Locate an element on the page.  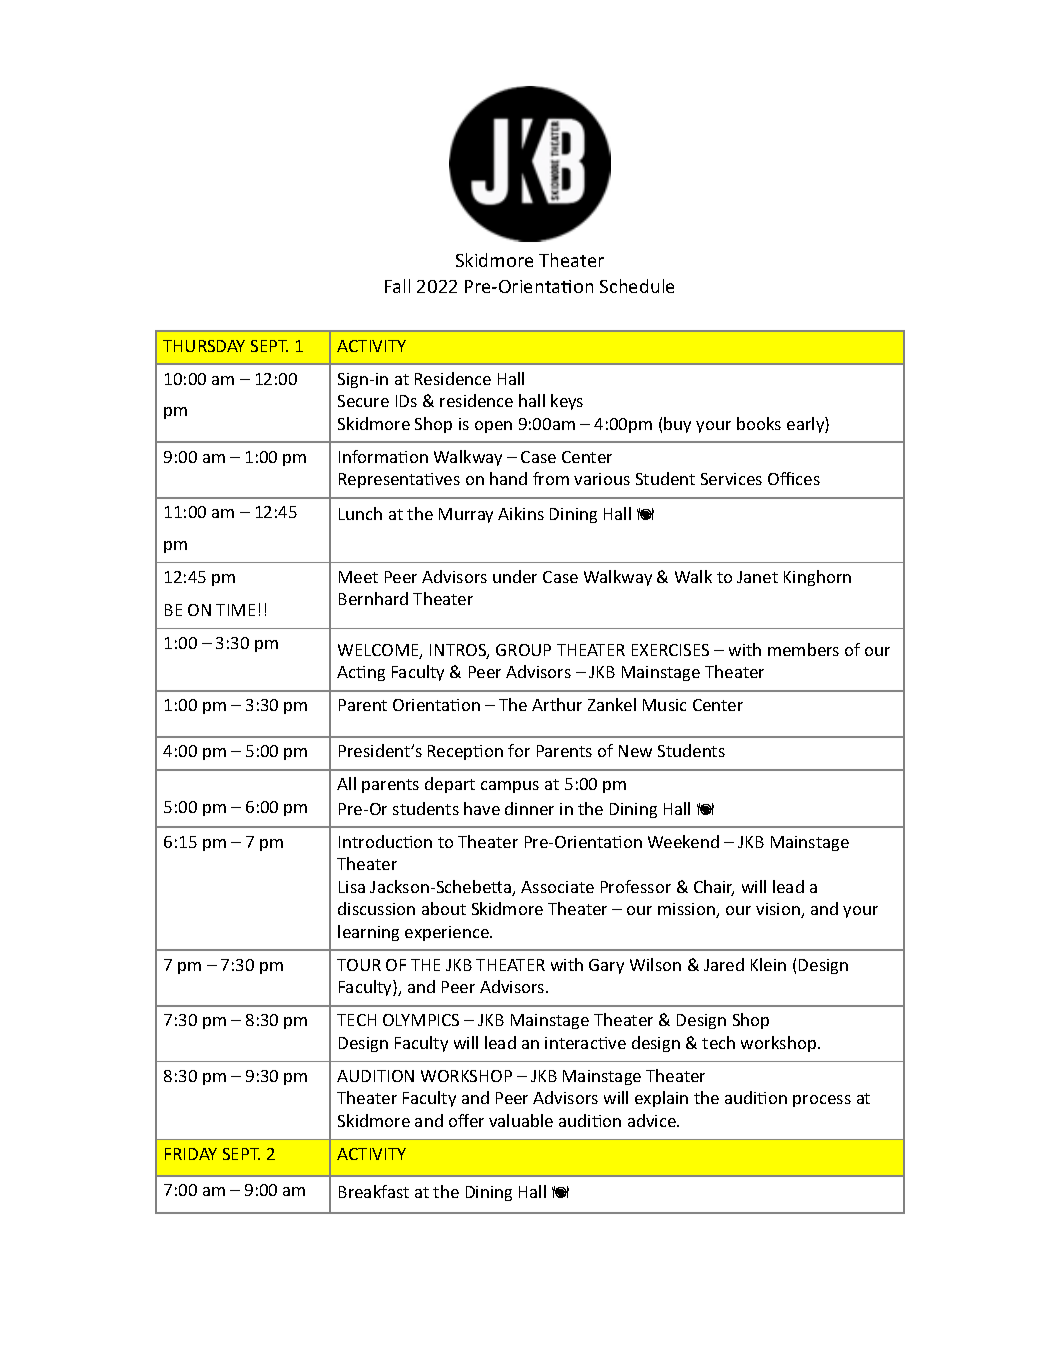
campus is located at coordinates (510, 787).
